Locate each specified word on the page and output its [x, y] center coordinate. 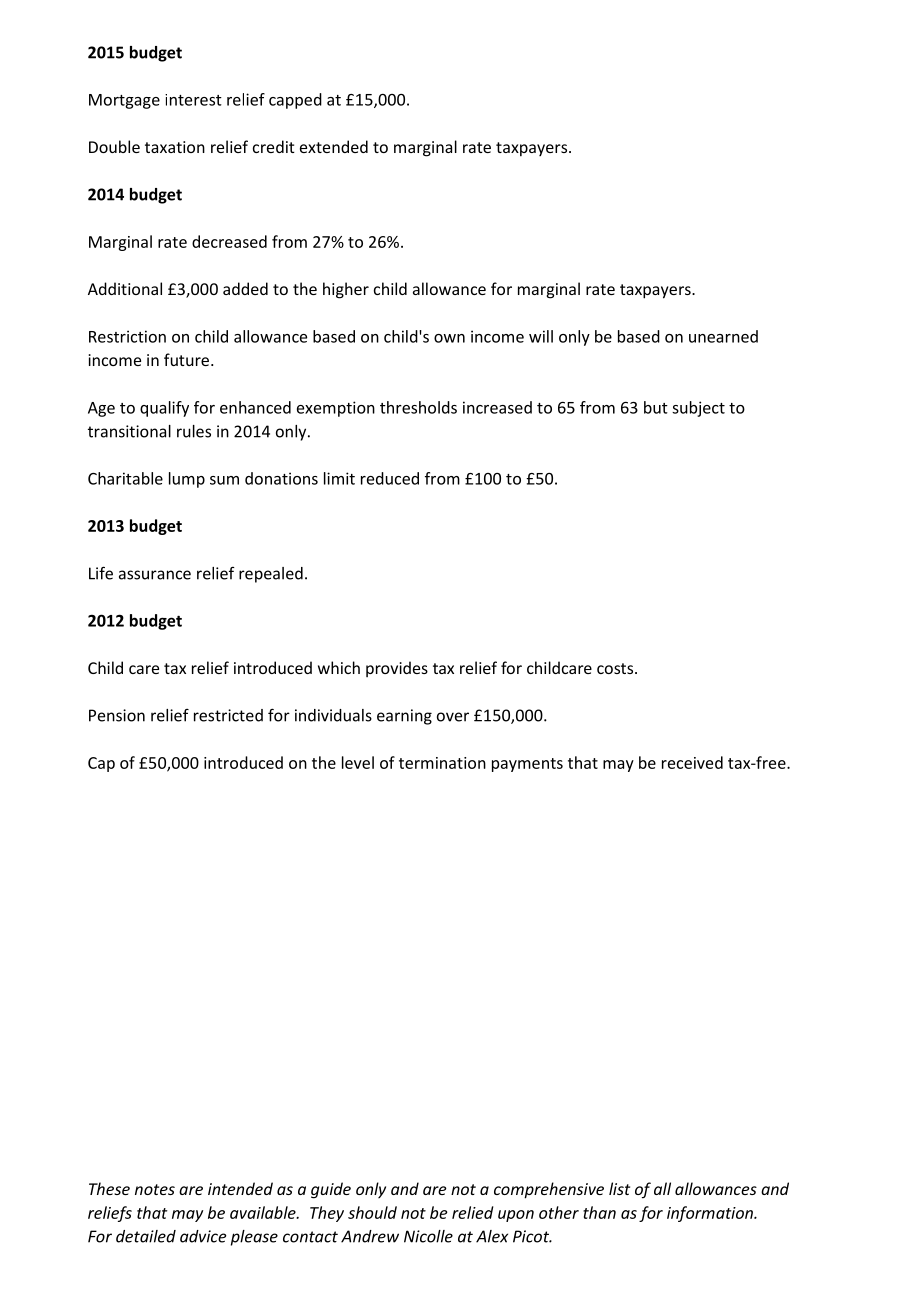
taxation [175, 147]
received [692, 762]
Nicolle [428, 1236]
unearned [723, 336]
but [656, 407]
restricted [228, 715]
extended [334, 146]
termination [442, 763]
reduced [390, 478]
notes [155, 1189]
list [619, 1188]
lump [187, 480]
